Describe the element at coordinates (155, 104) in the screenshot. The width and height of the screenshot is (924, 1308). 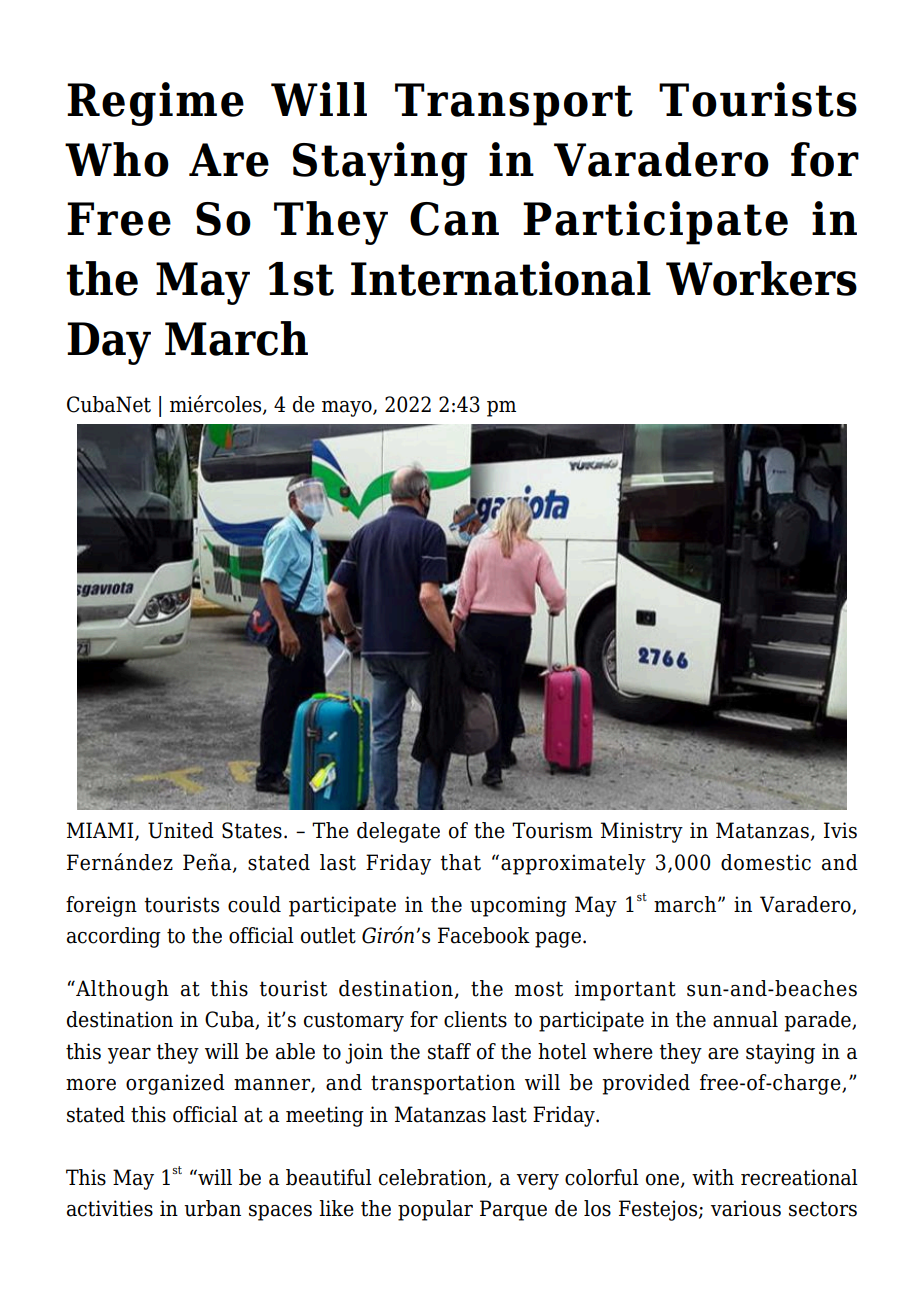
I see `Regime` at that location.
